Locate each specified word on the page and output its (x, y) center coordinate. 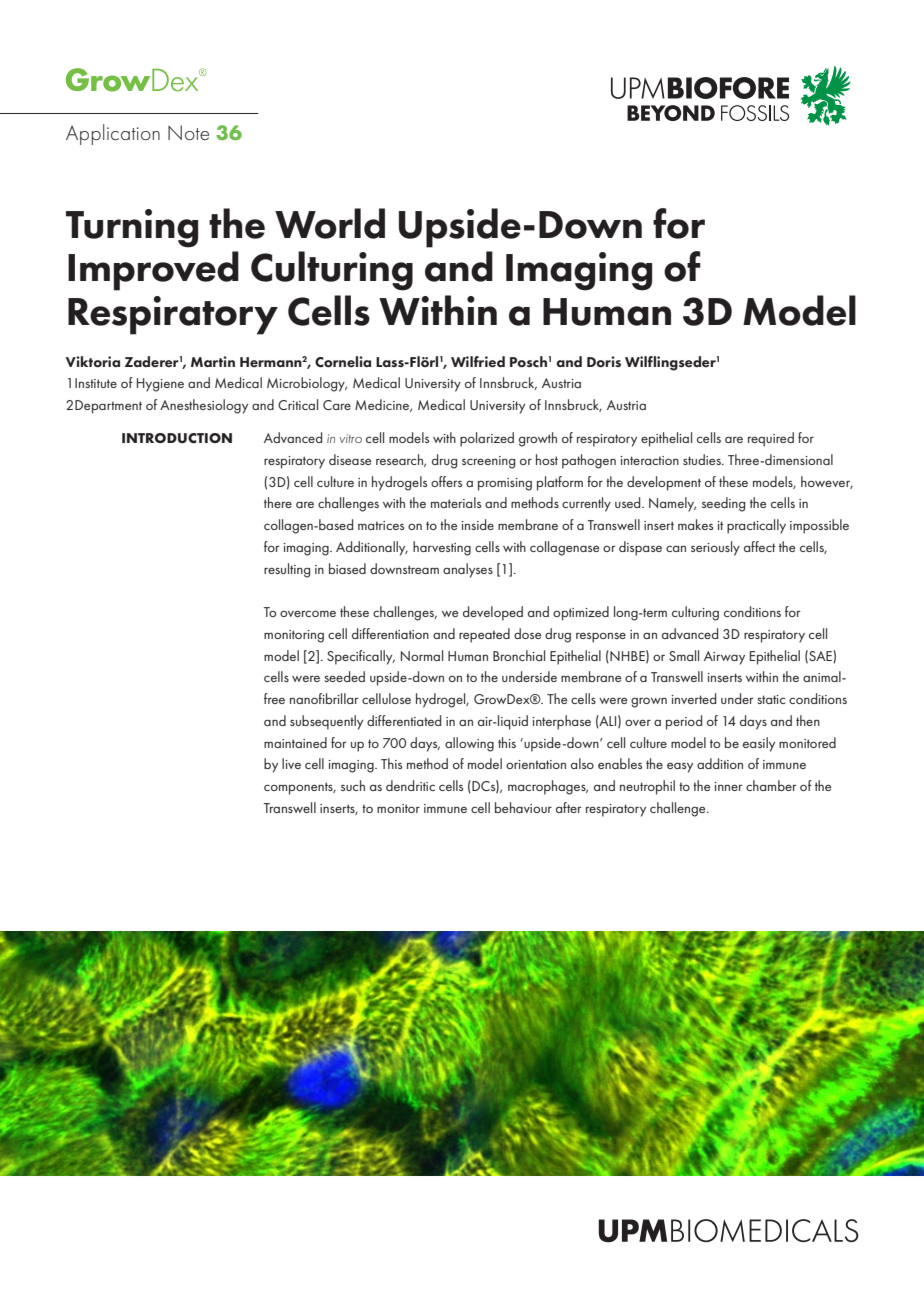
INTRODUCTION (177, 438)
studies (703, 459)
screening (488, 462)
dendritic (410, 785)
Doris (604, 361)
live (291, 763)
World (330, 223)
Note (188, 132)
